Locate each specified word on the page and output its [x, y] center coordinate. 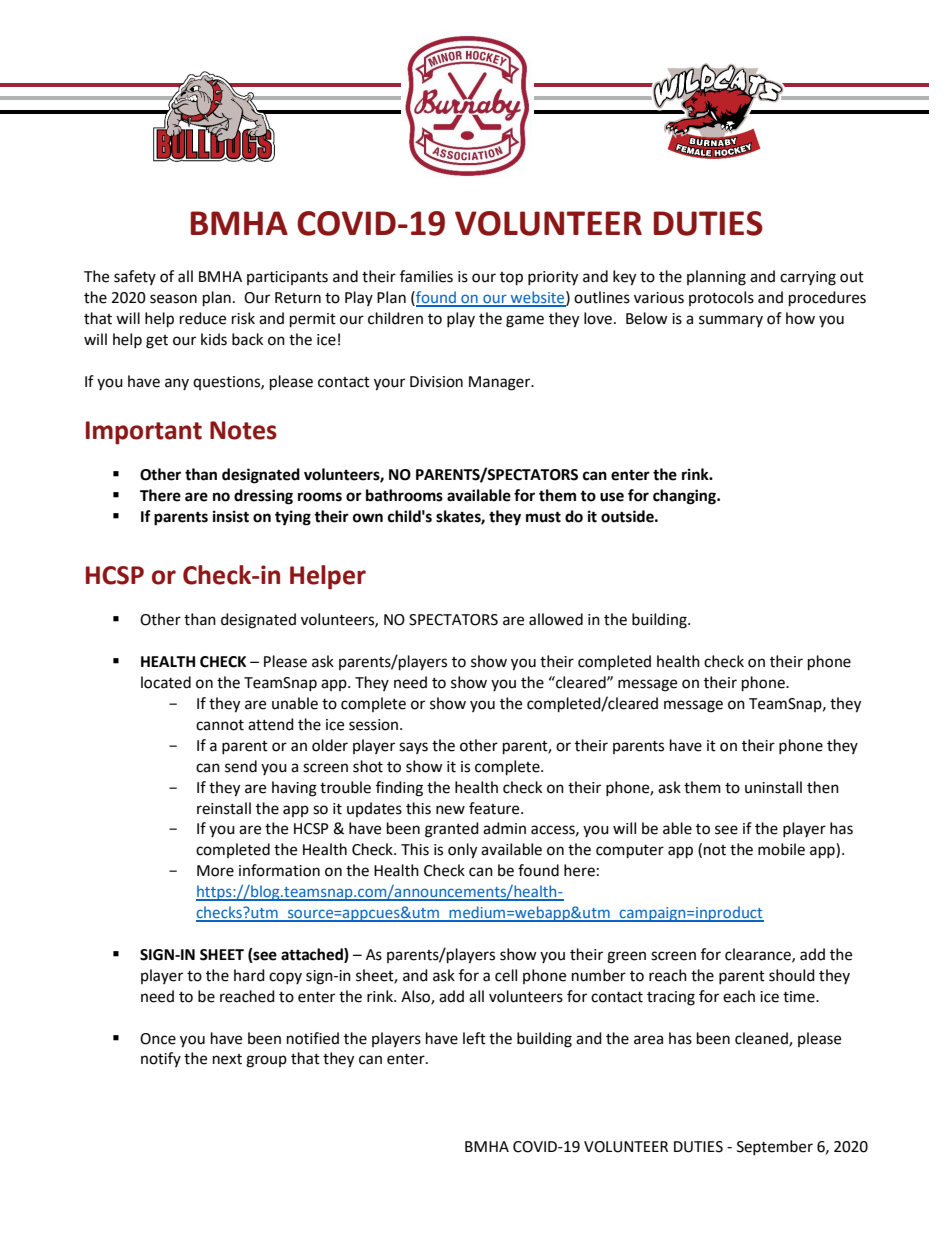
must [543, 517]
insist [231, 516]
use [612, 497]
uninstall [773, 787]
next [227, 1059]
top [511, 279]
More [215, 871]
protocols [721, 298]
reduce [203, 318]
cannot [220, 725]
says [413, 748]
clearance [759, 955]
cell [506, 975]
